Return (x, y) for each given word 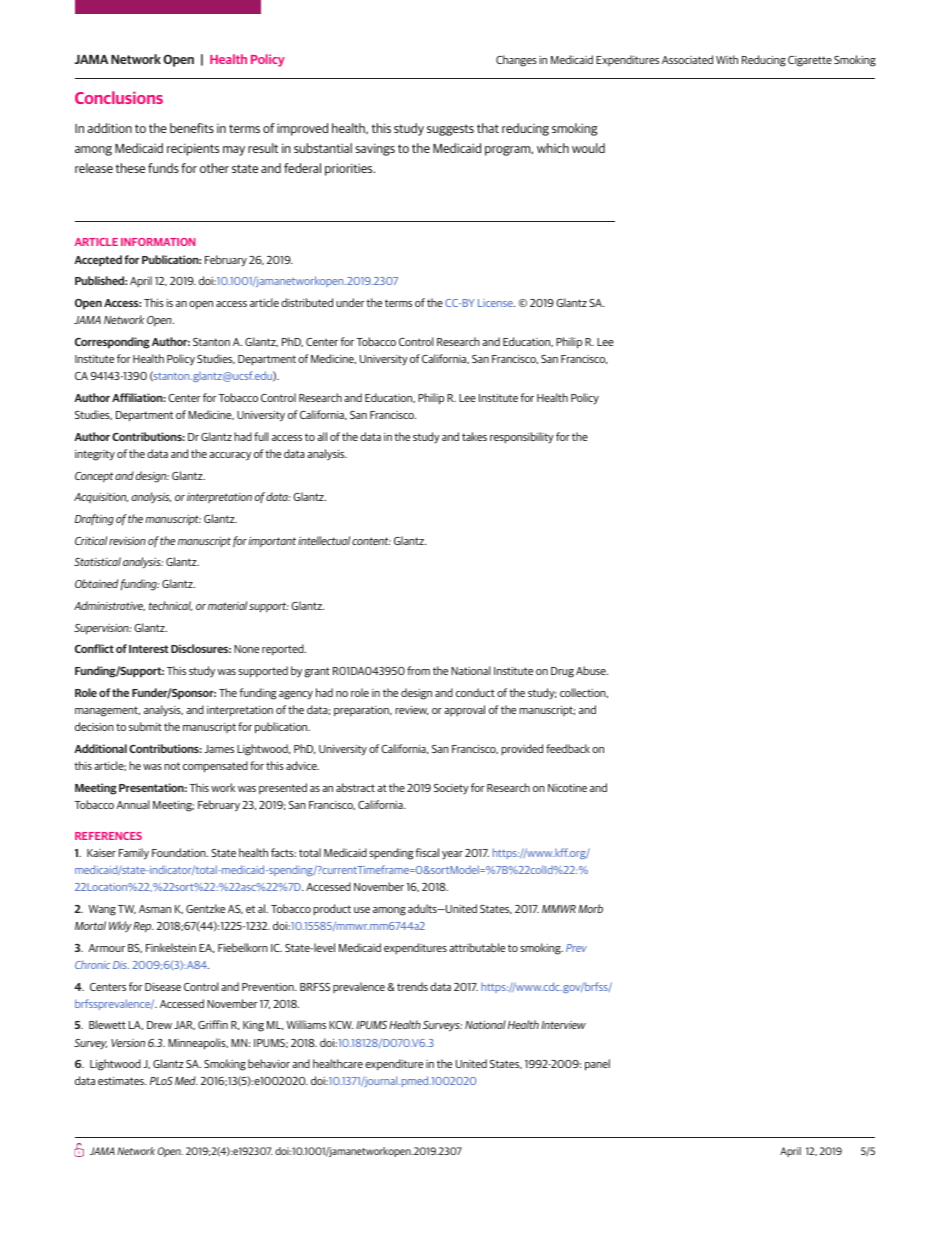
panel (597, 1065)
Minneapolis (198, 1044)
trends (412, 986)
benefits (192, 128)
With (727, 59)
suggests (450, 130)
